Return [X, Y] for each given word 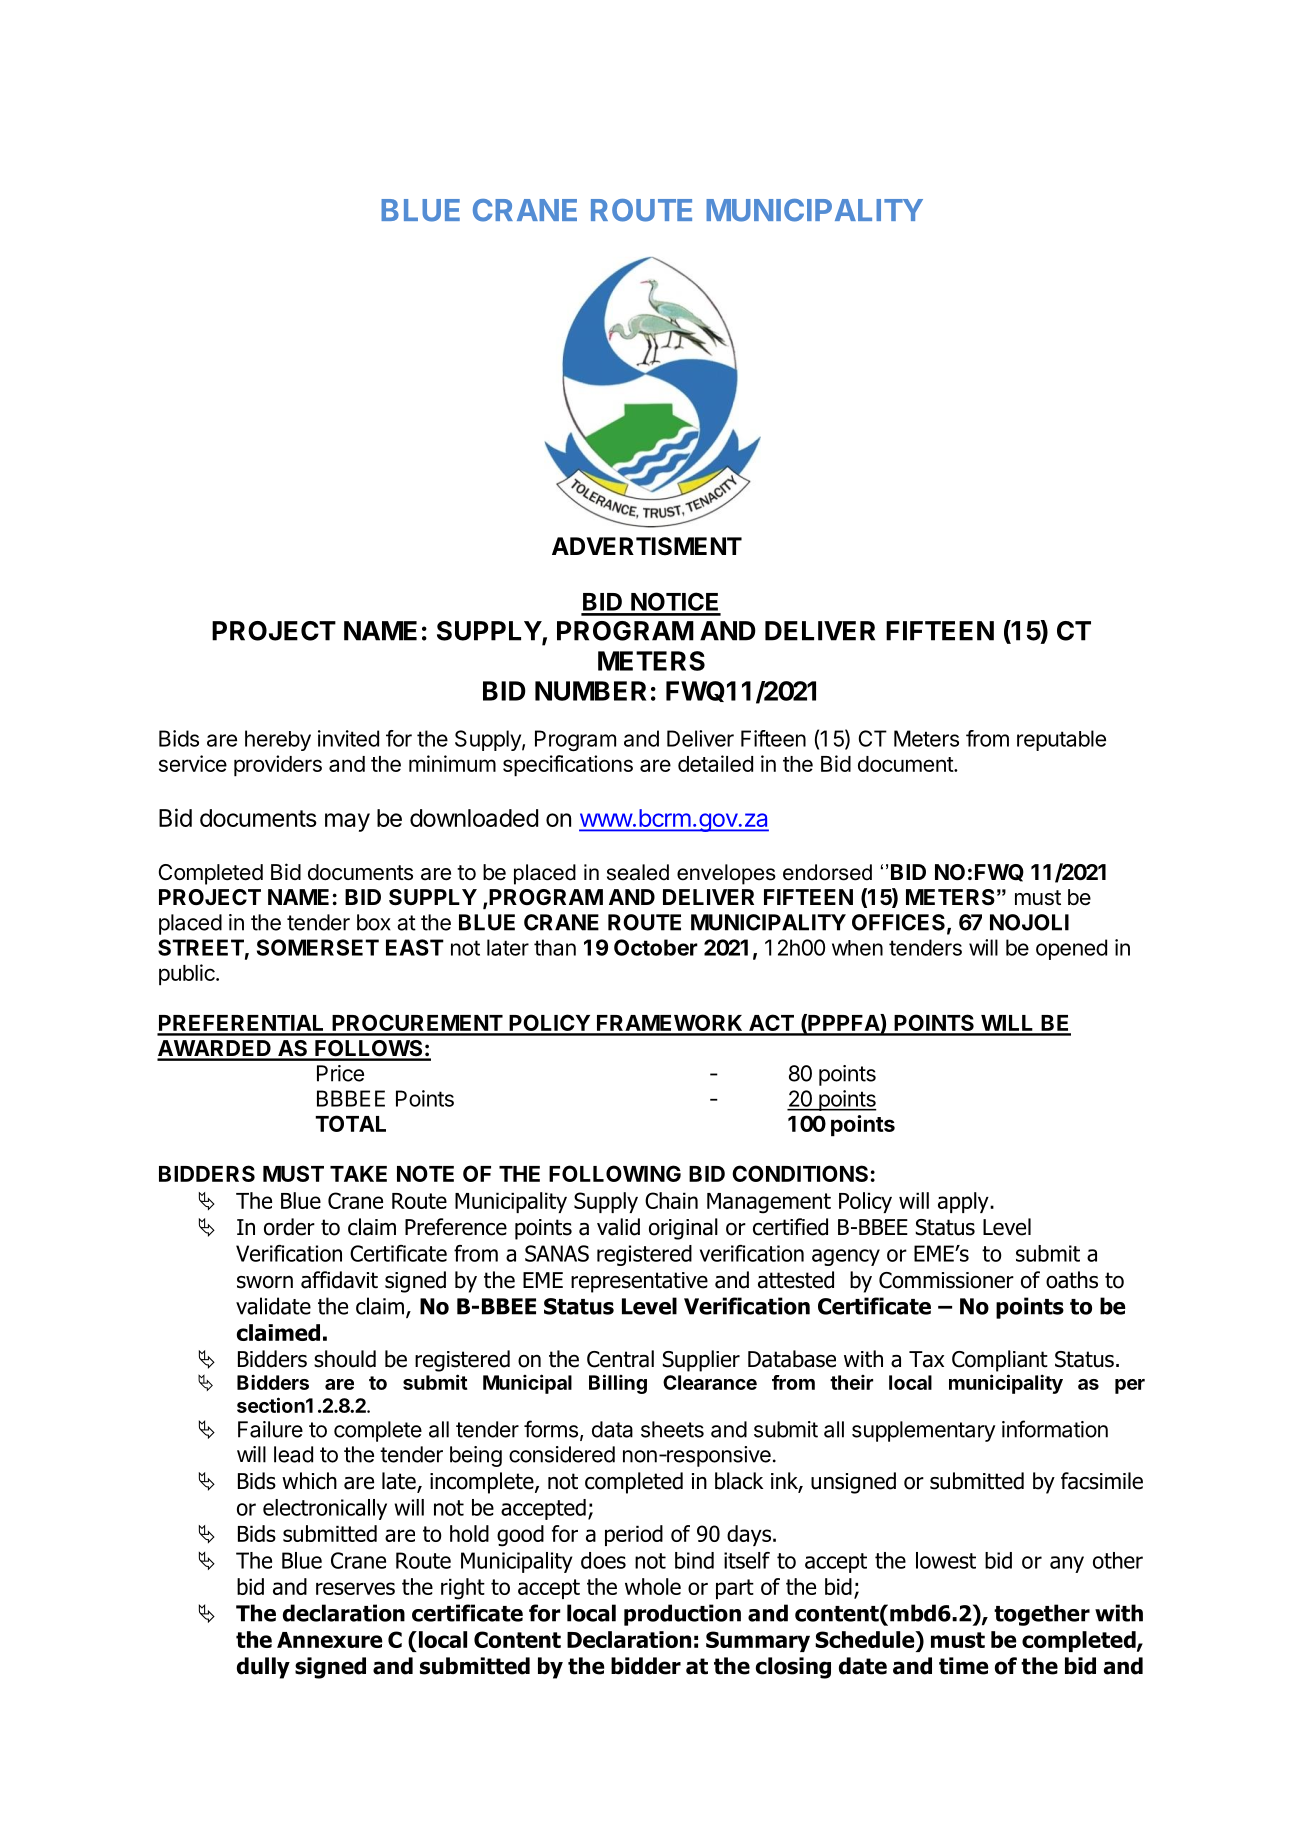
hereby [278, 740]
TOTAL [350, 1123]
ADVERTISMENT [647, 546]
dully [263, 1668]
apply [964, 1202]
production [682, 1615]
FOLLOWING [615, 1173]
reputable [1061, 740]
